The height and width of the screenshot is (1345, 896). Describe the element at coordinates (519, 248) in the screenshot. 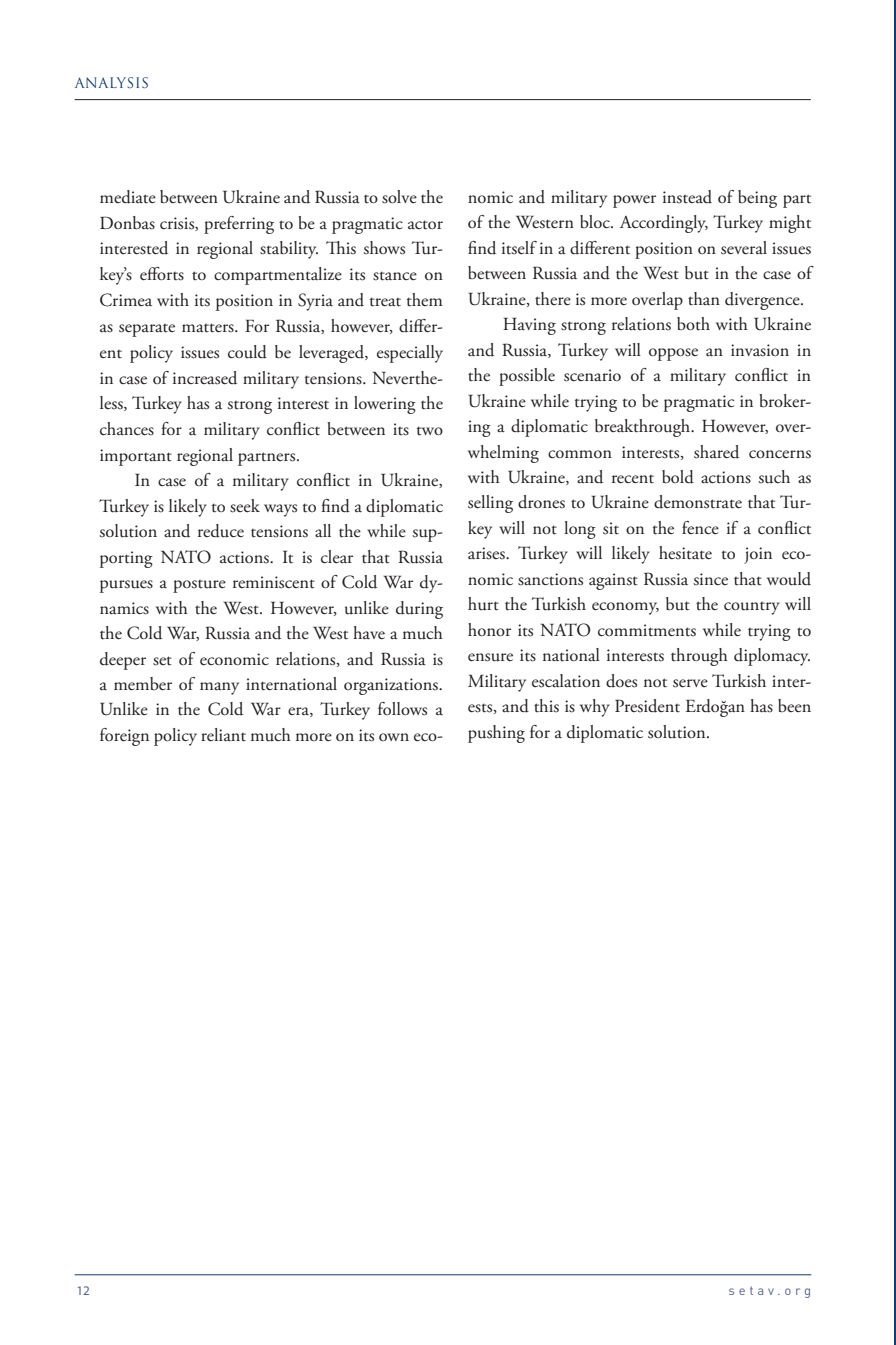

I see `itself` at that location.
